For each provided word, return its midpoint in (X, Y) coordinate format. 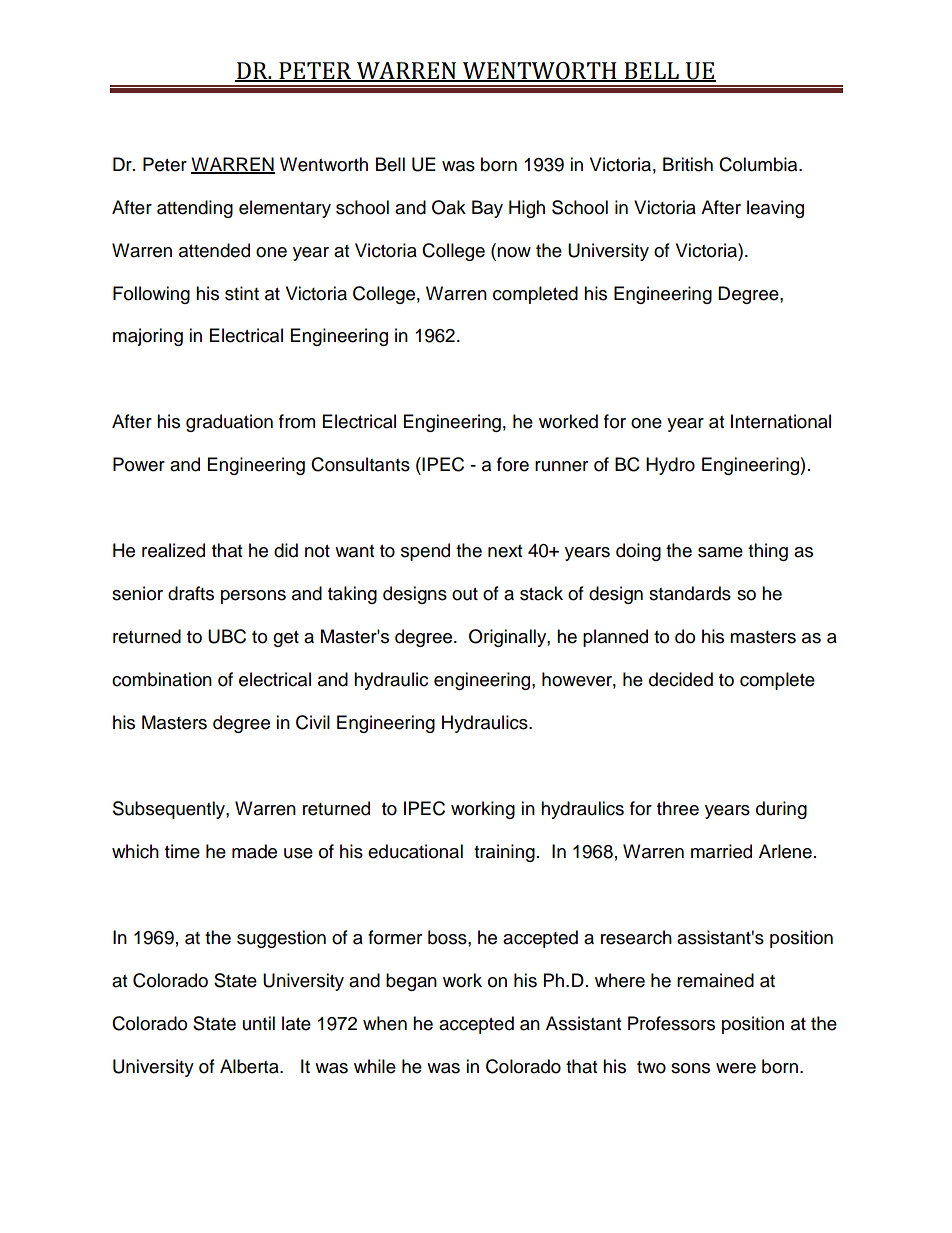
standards (690, 593)
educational (415, 851)
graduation (229, 423)
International (781, 421)
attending (195, 209)
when (385, 1023)
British (688, 164)
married (721, 851)
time (182, 851)
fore (513, 464)
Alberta (250, 1066)
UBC (227, 636)
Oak (449, 207)
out (465, 594)
